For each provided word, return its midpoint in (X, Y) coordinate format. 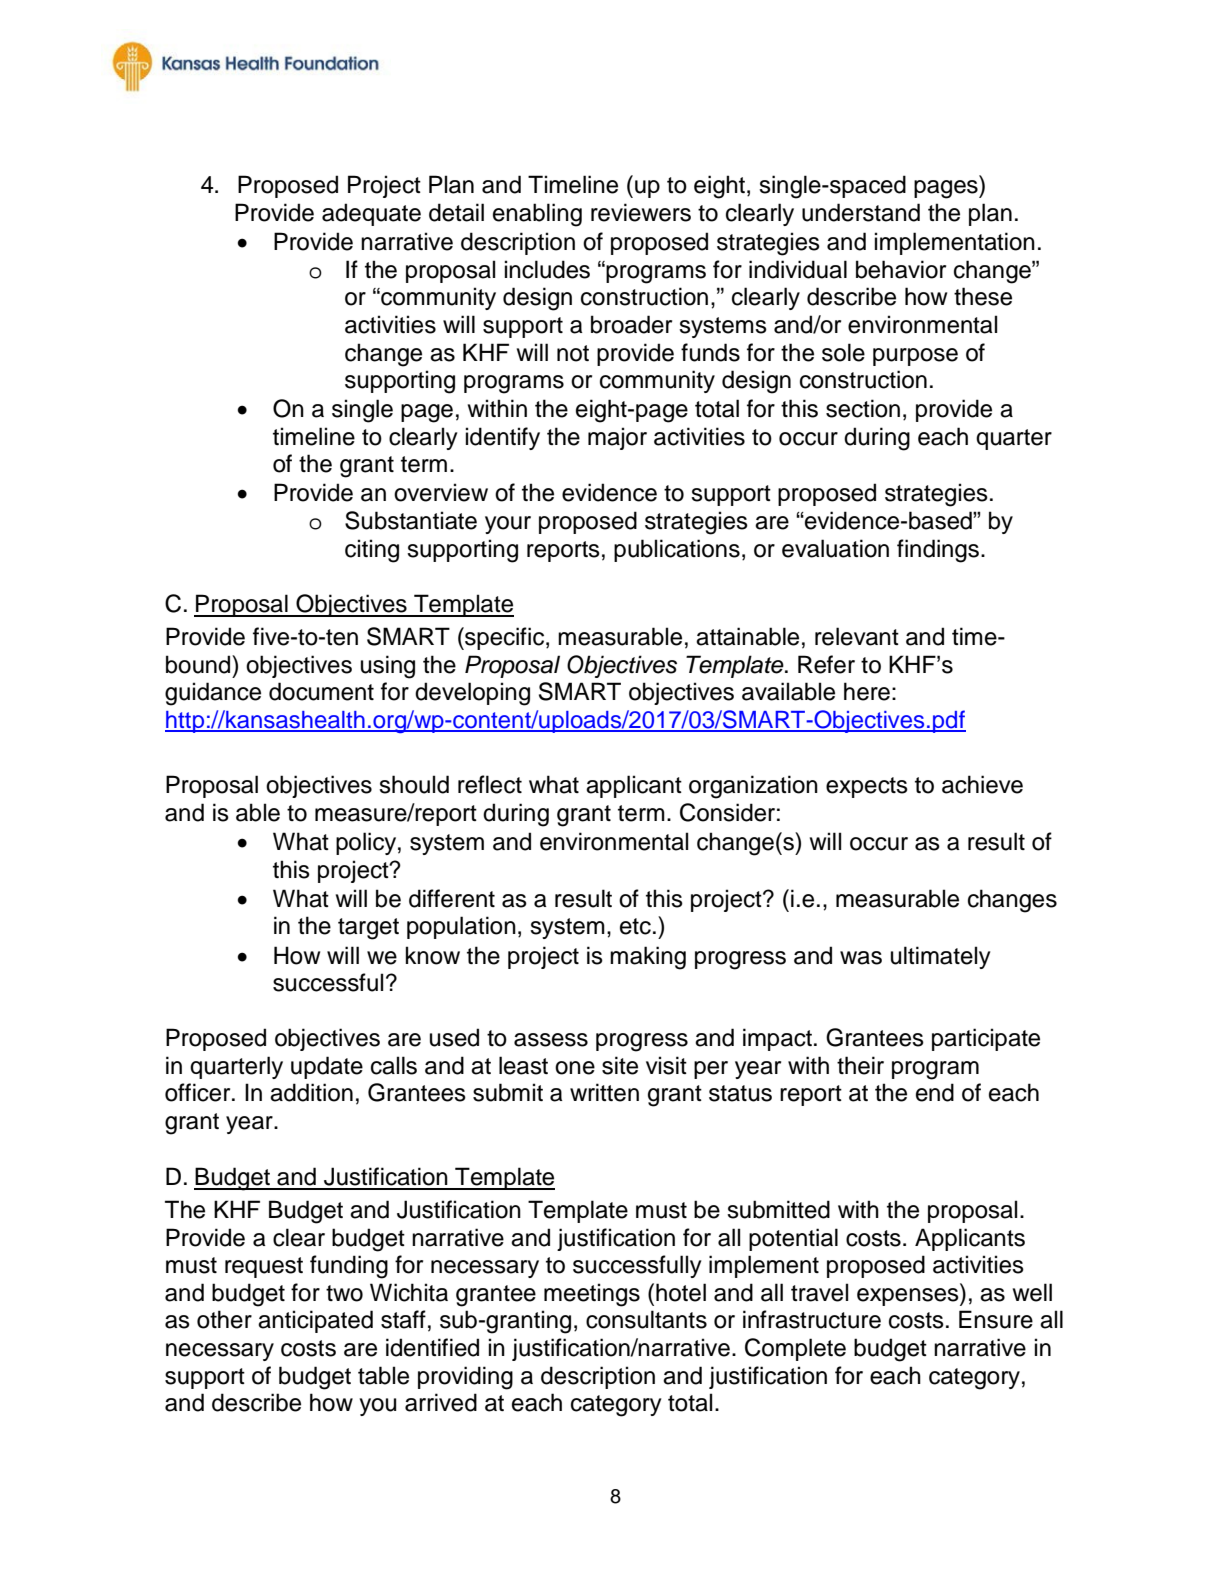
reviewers (641, 212)
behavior (901, 269)
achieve (982, 784)
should (414, 784)
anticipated (315, 1321)
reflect (490, 784)
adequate (371, 214)
